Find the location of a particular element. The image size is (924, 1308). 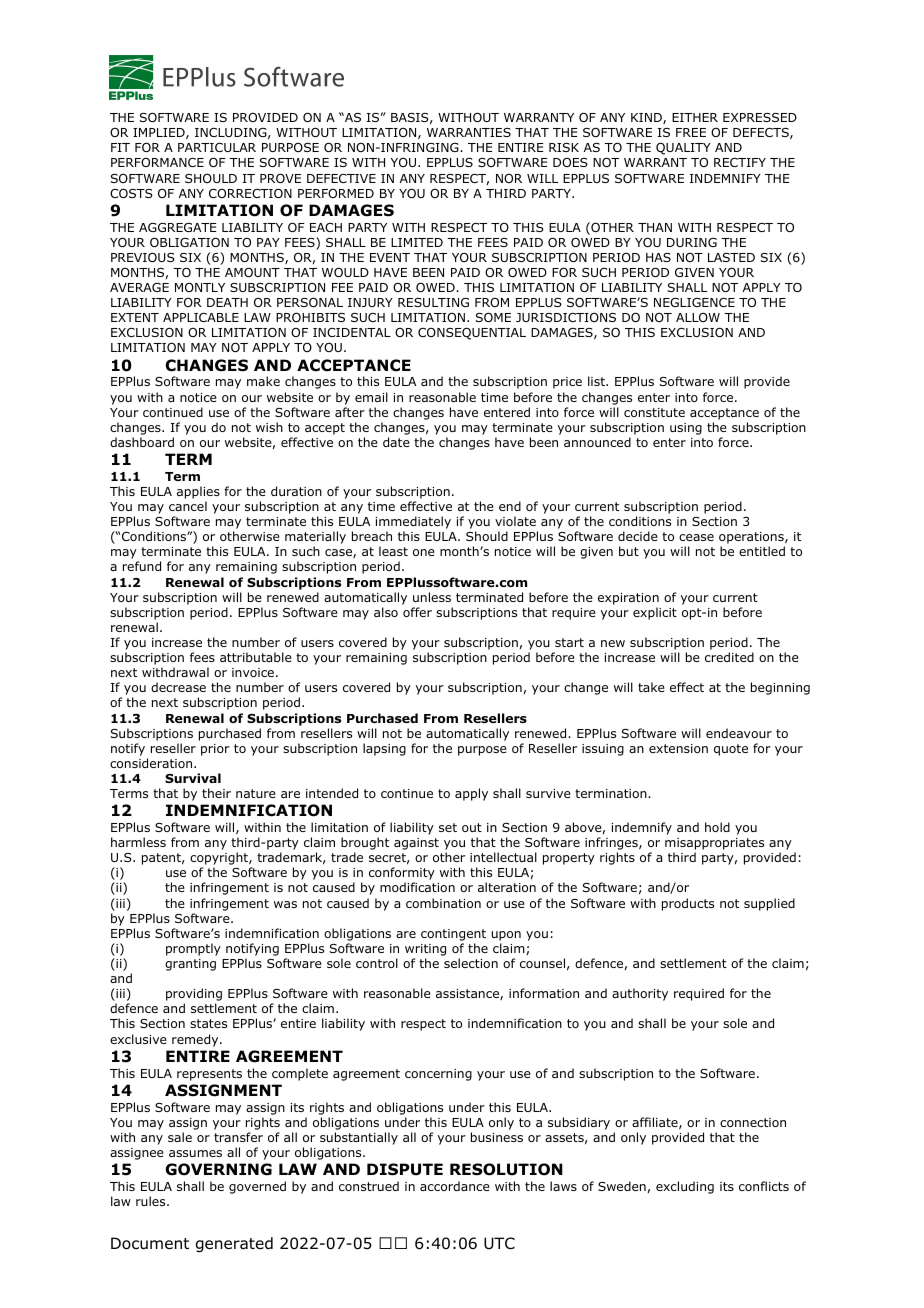

decrease is located at coordinates (178, 687).
